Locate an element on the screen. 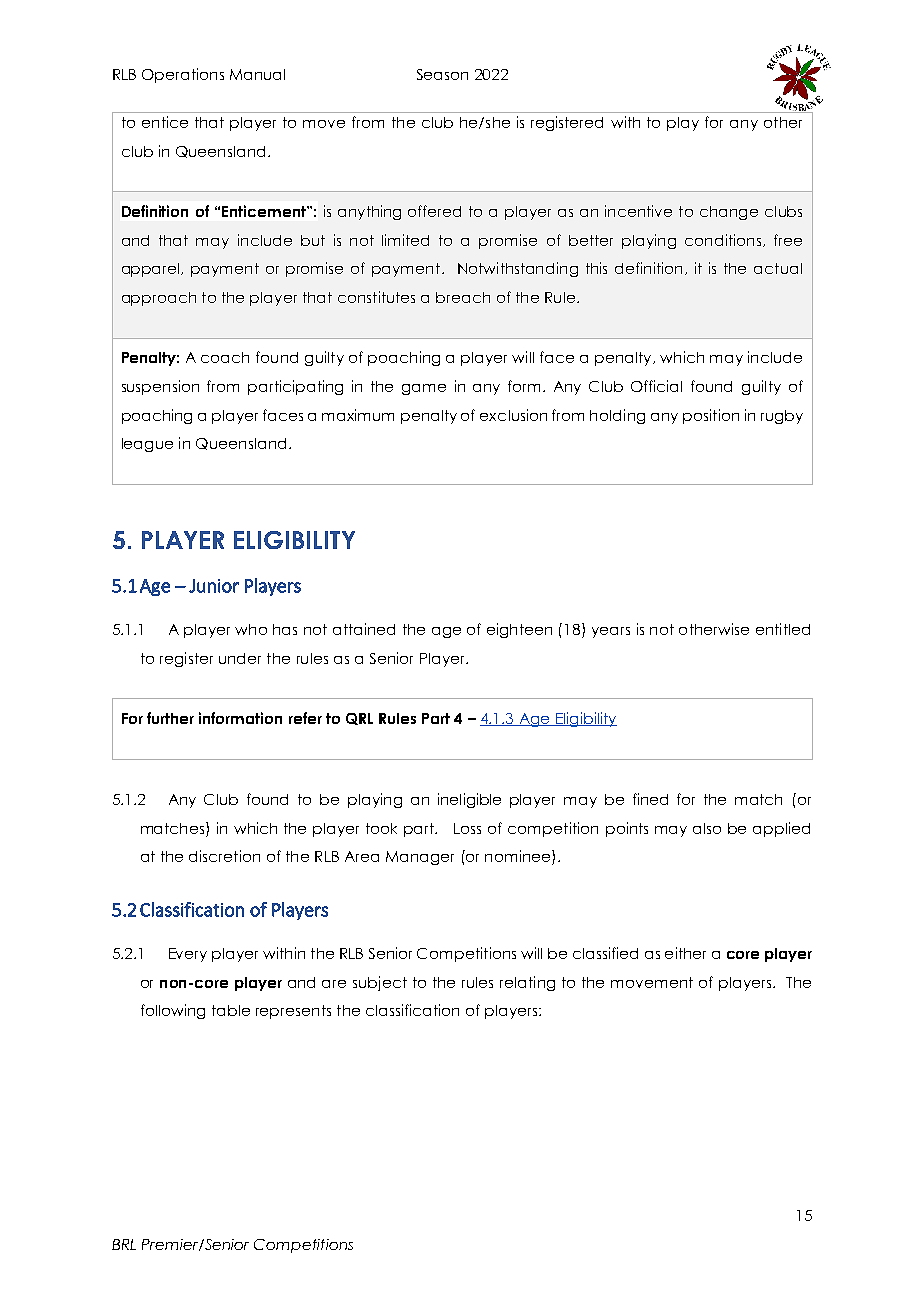 This screenshot has height=1308, width=924. either is located at coordinates (685, 953).
